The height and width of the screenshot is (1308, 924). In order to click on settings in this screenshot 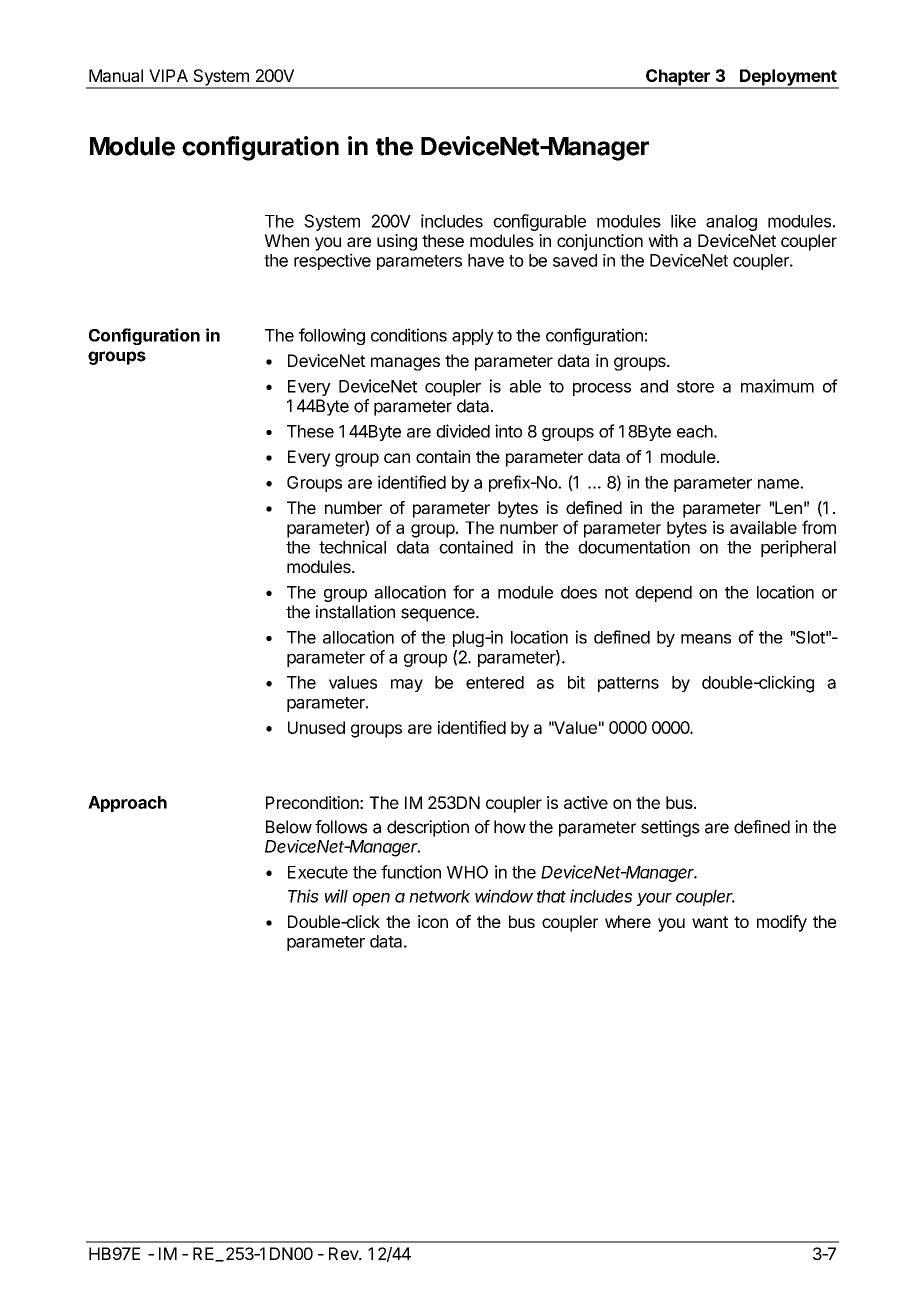, I will do `click(670, 828)`.
